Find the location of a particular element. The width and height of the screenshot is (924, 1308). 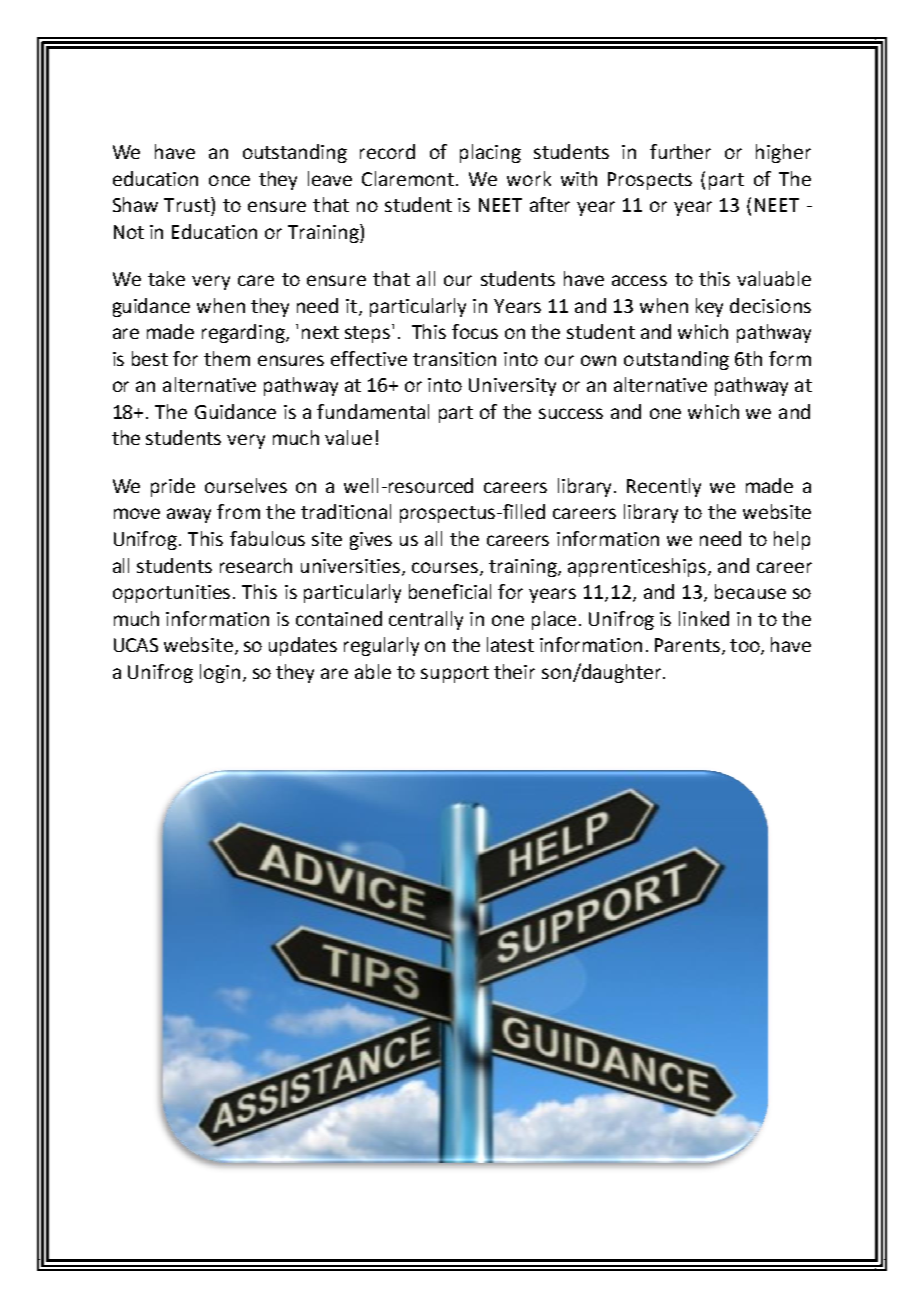

once is located at coordinates (229, 180).
